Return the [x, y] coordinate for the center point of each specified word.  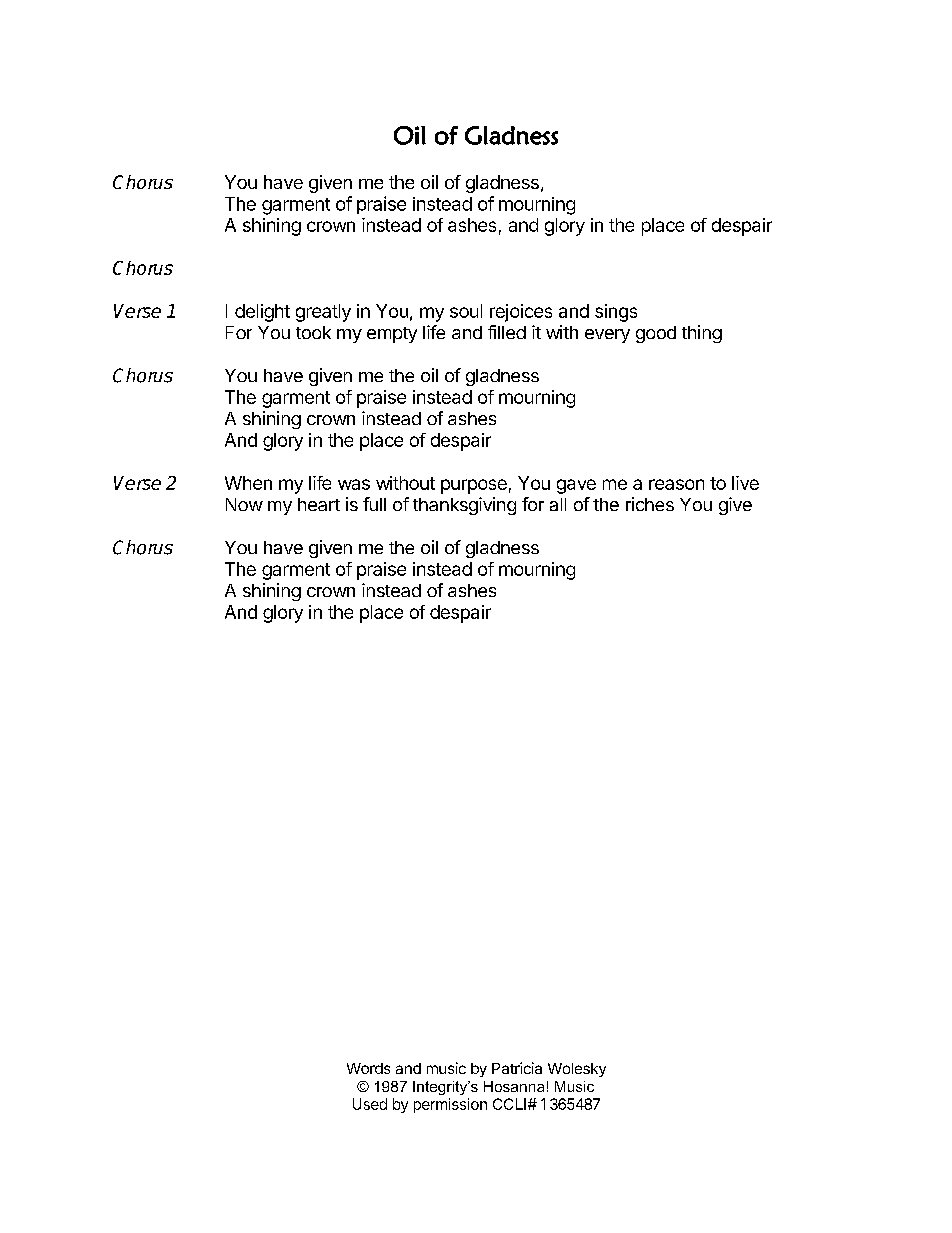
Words [368, 1068]
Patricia [517, 1068]
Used [370, 1104]
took [313, 332]
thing [702, 334]
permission [450, 1105]
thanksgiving [464, 506]
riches [650, 504]
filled [507, 332]
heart [319, 504]
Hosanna [514, 1086]
